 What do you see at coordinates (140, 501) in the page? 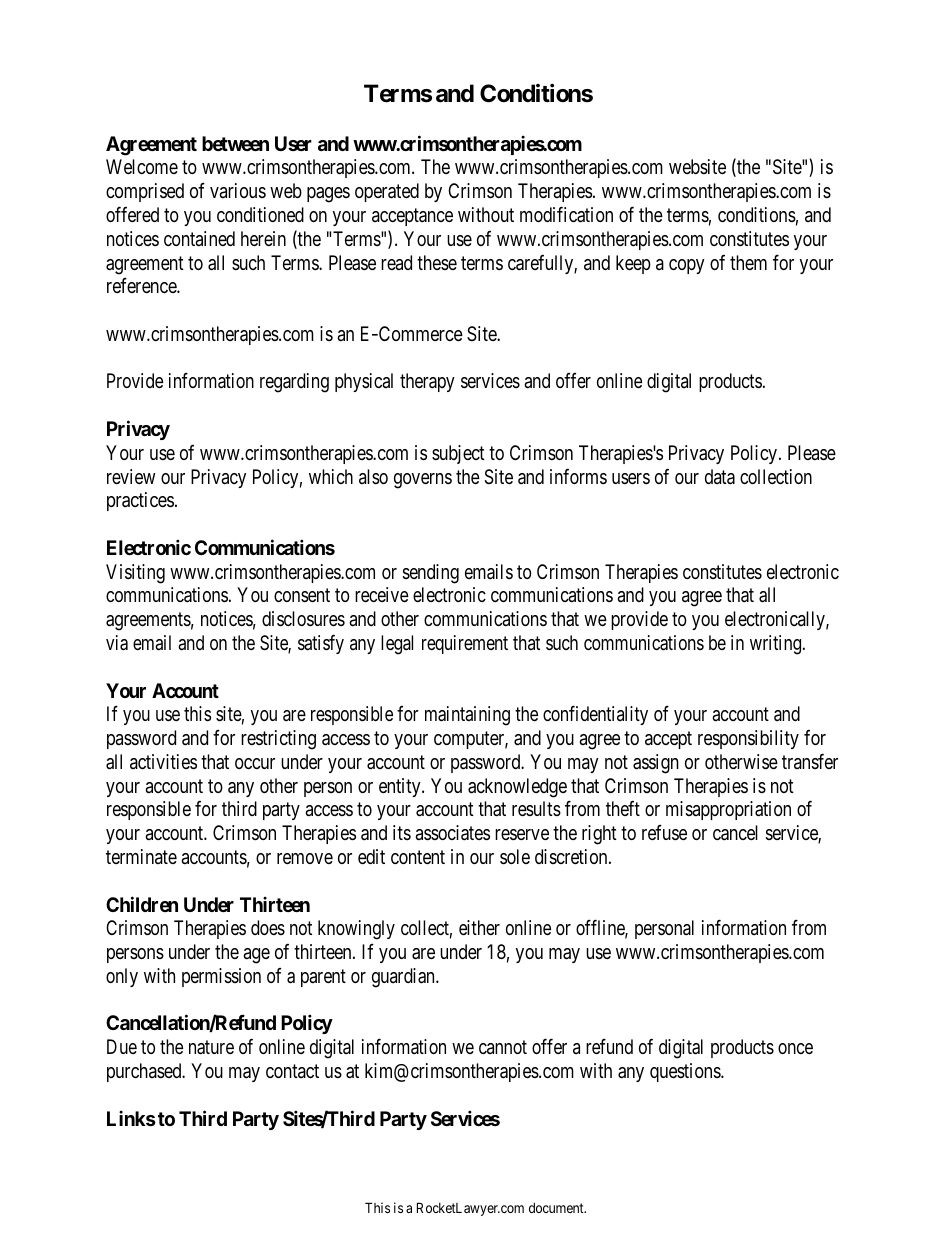
I see `practices` at bounding box center [140, 501].
